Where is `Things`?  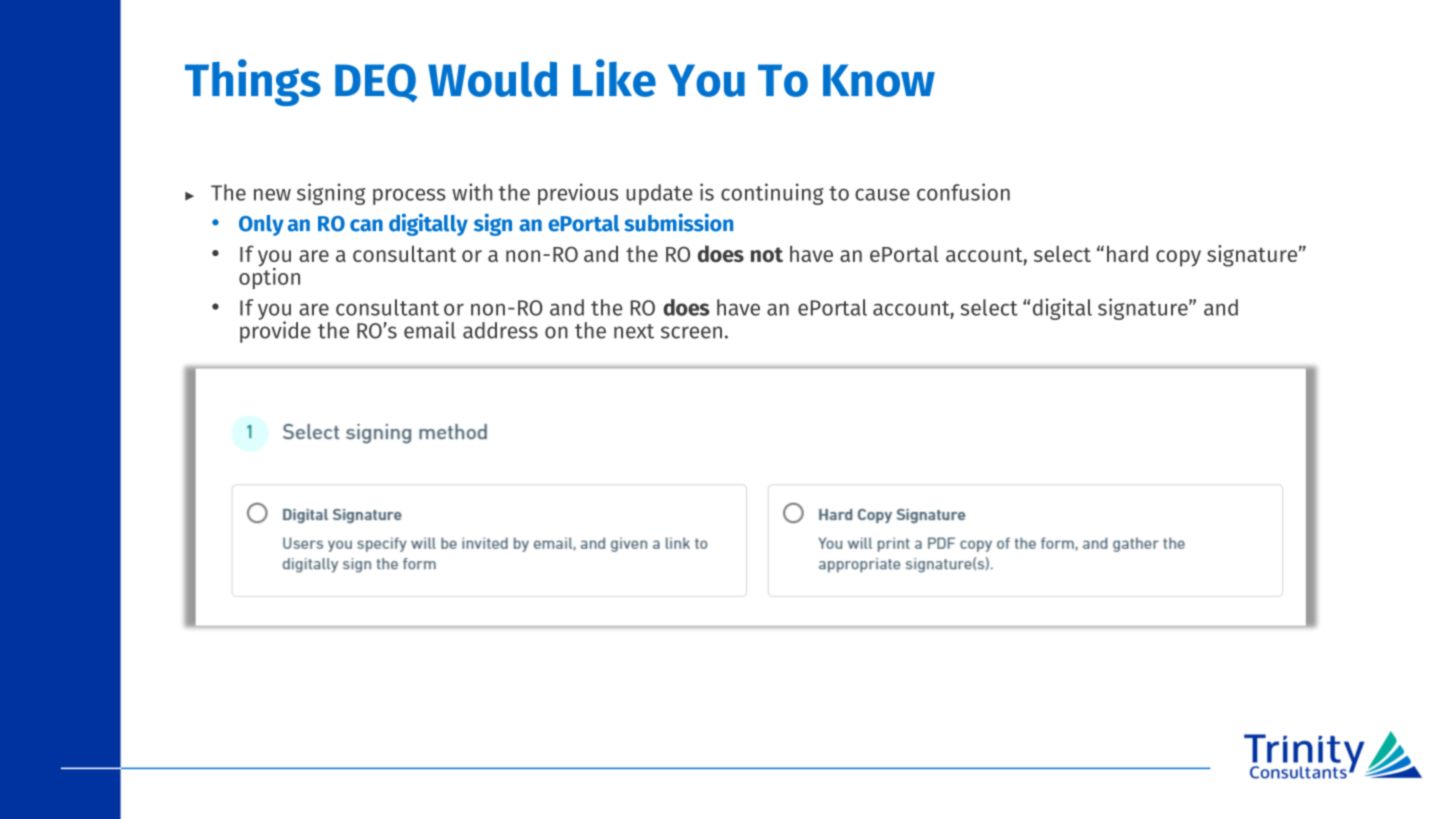 Things is located at coordinates (253, 82).
